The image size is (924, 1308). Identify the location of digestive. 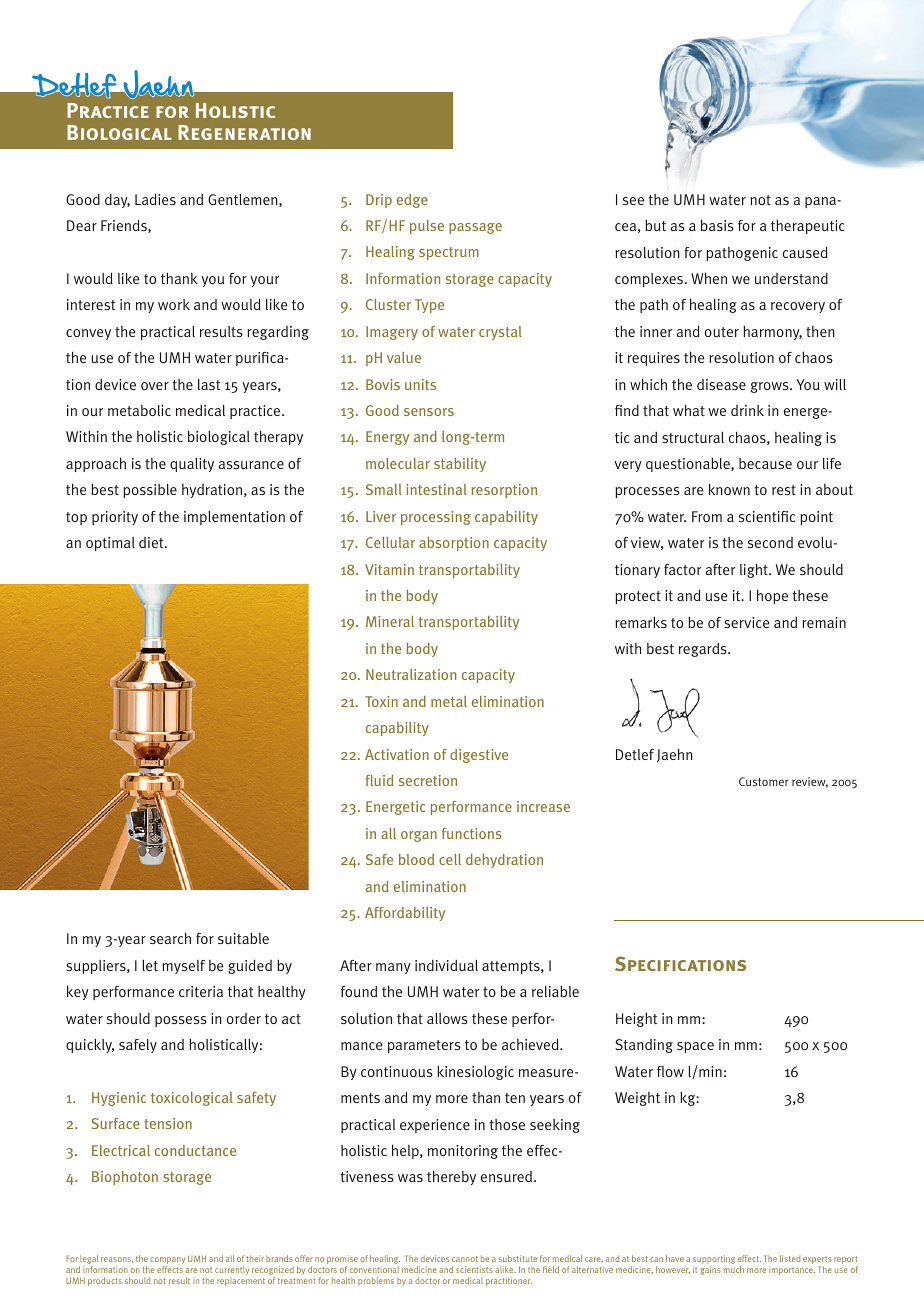
(479, 756).
